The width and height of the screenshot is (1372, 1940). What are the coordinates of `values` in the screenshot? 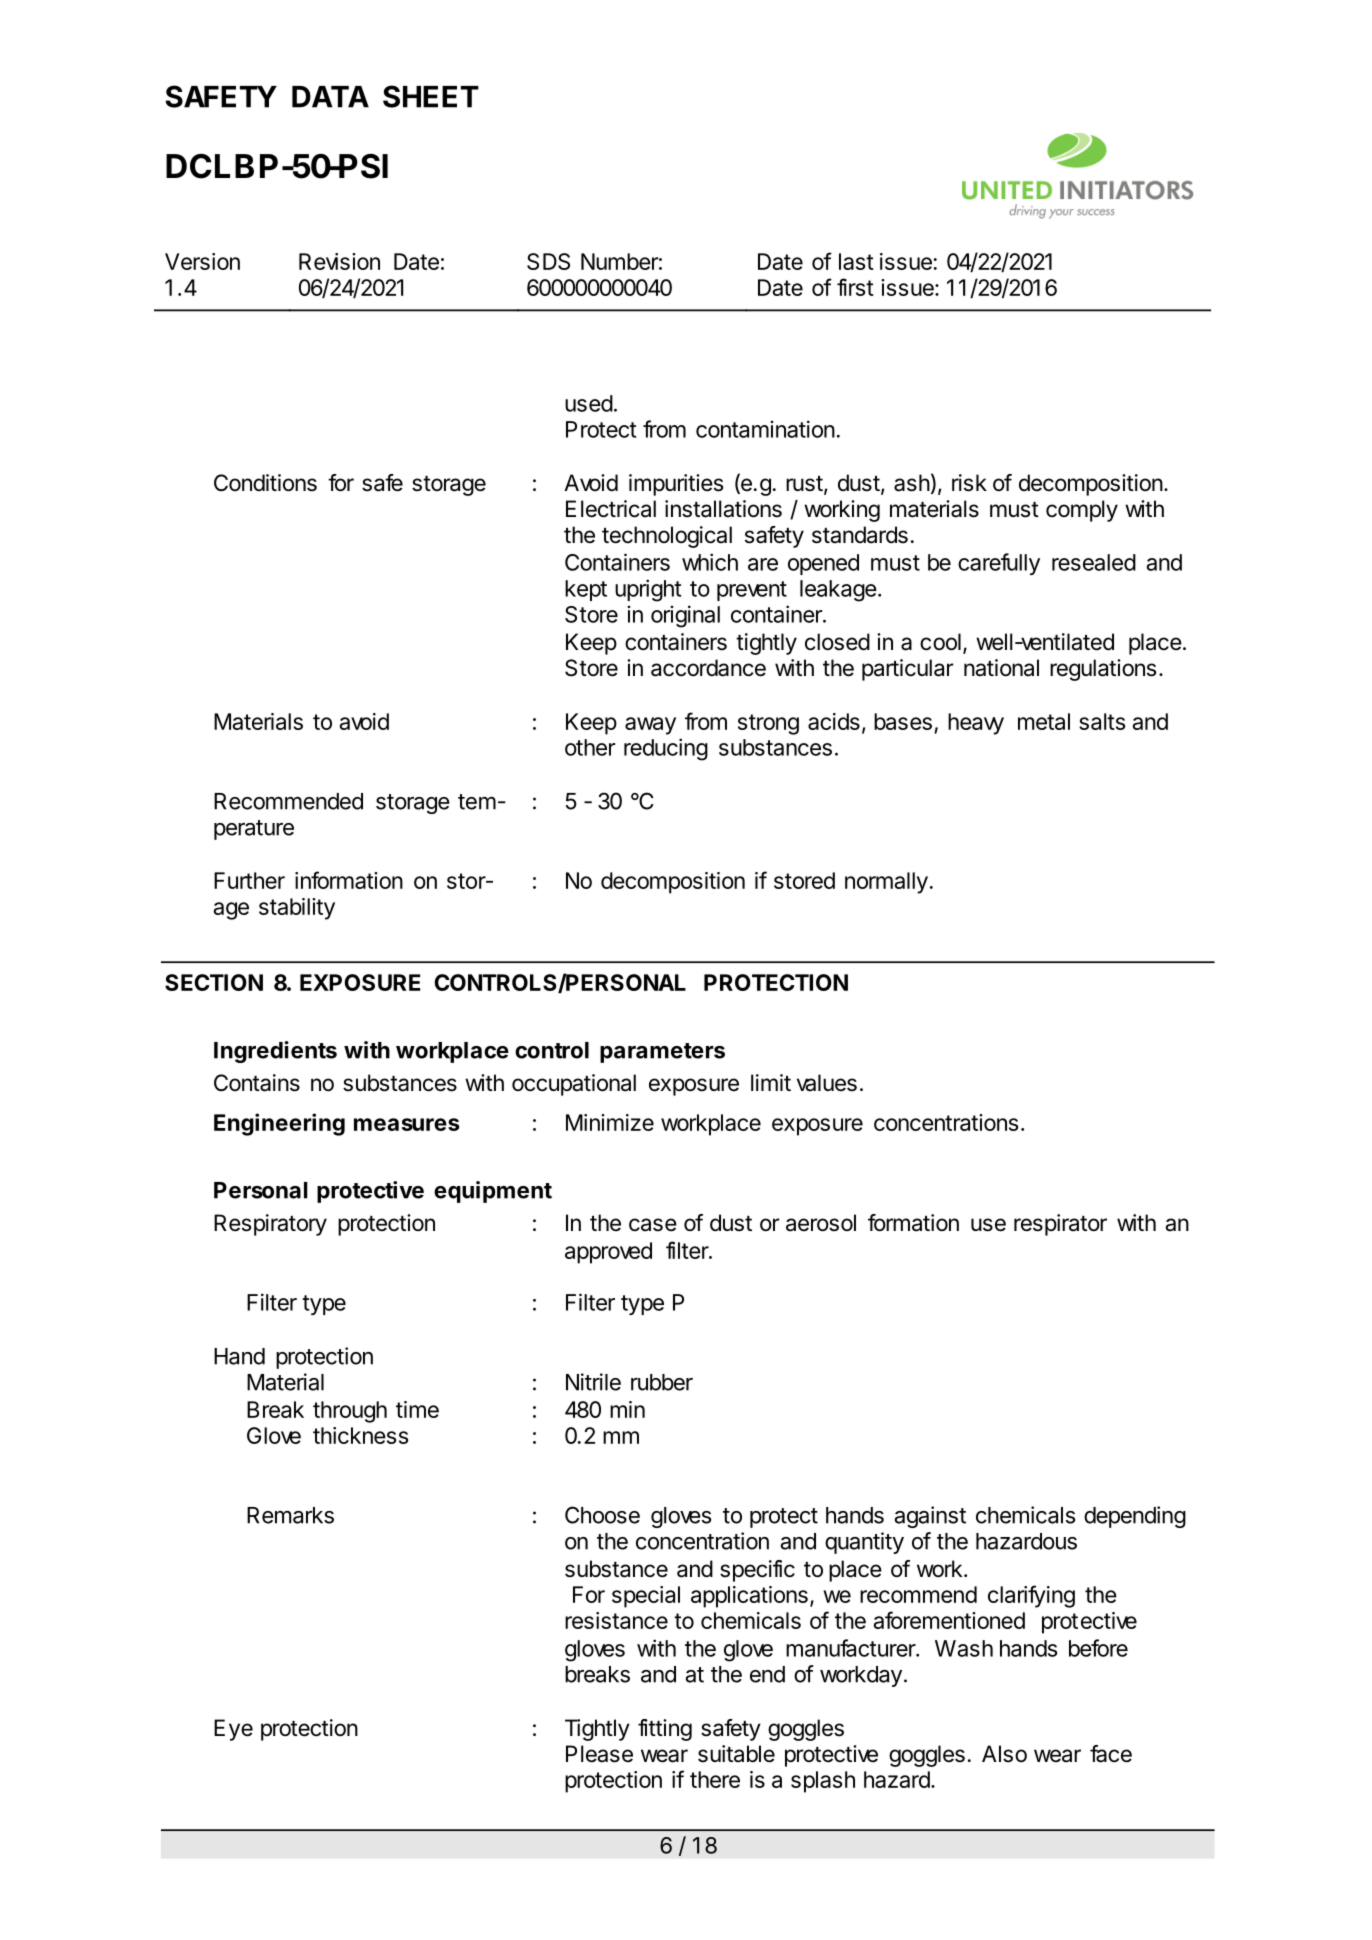 It's located at (827, 1083).
